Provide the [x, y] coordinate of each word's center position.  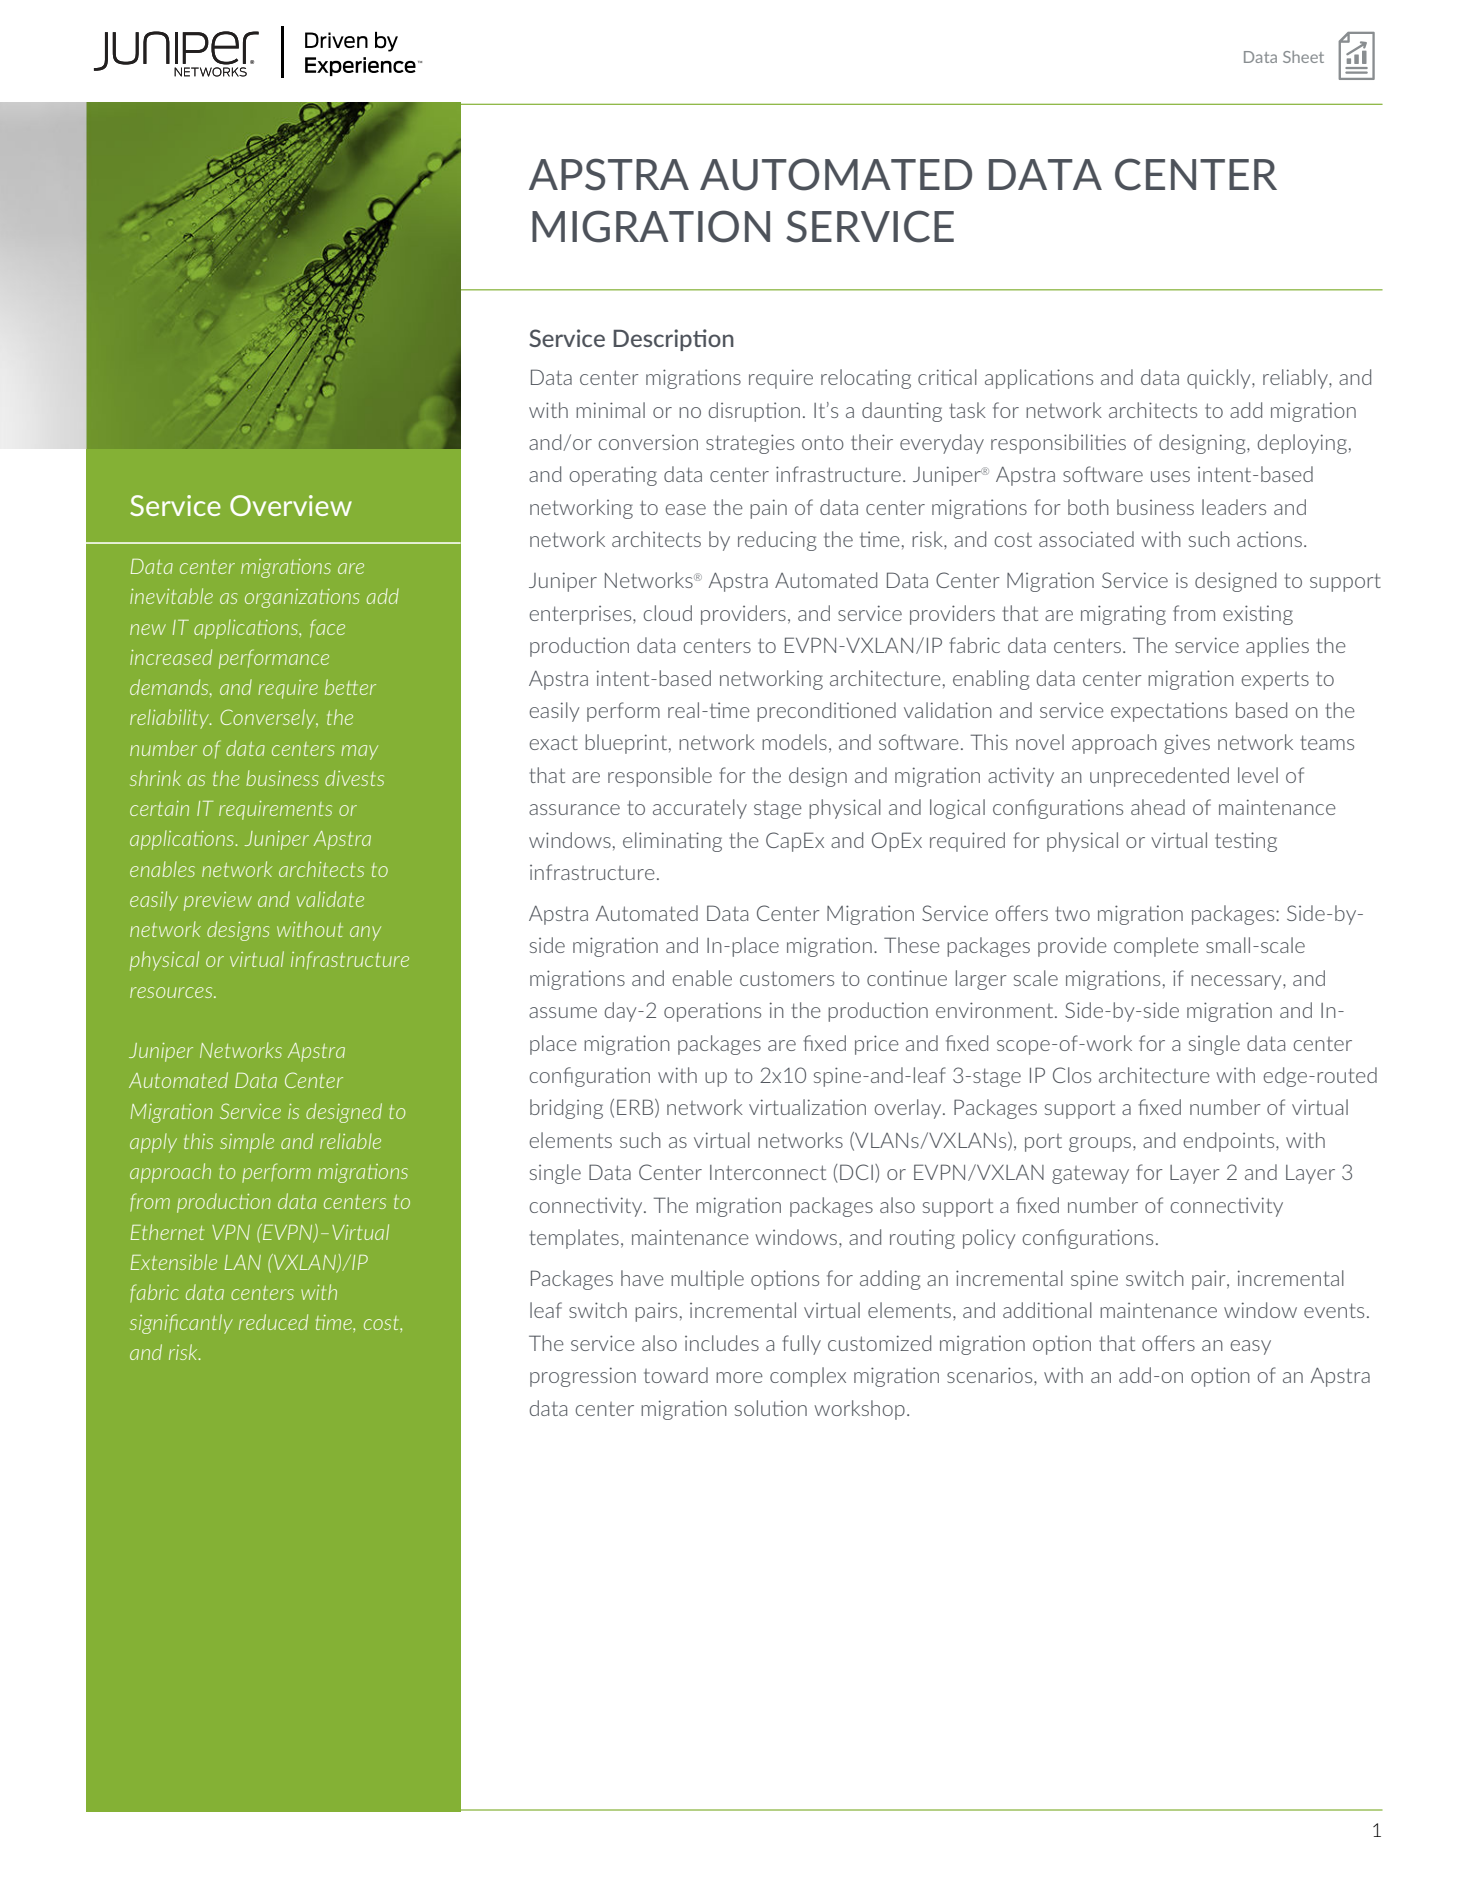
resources [172, 992]
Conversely [269, 719]
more [739, 1377]
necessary [1237, 982]
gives [1187, 744]
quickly [1220, 379]
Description [673, 340]
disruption [754, 412]
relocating [866, 379]
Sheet [1303, 57]
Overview [291, 505]
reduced [273, 1322]
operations [712, 1012]
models [794, 742]
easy [1250, 1347]
